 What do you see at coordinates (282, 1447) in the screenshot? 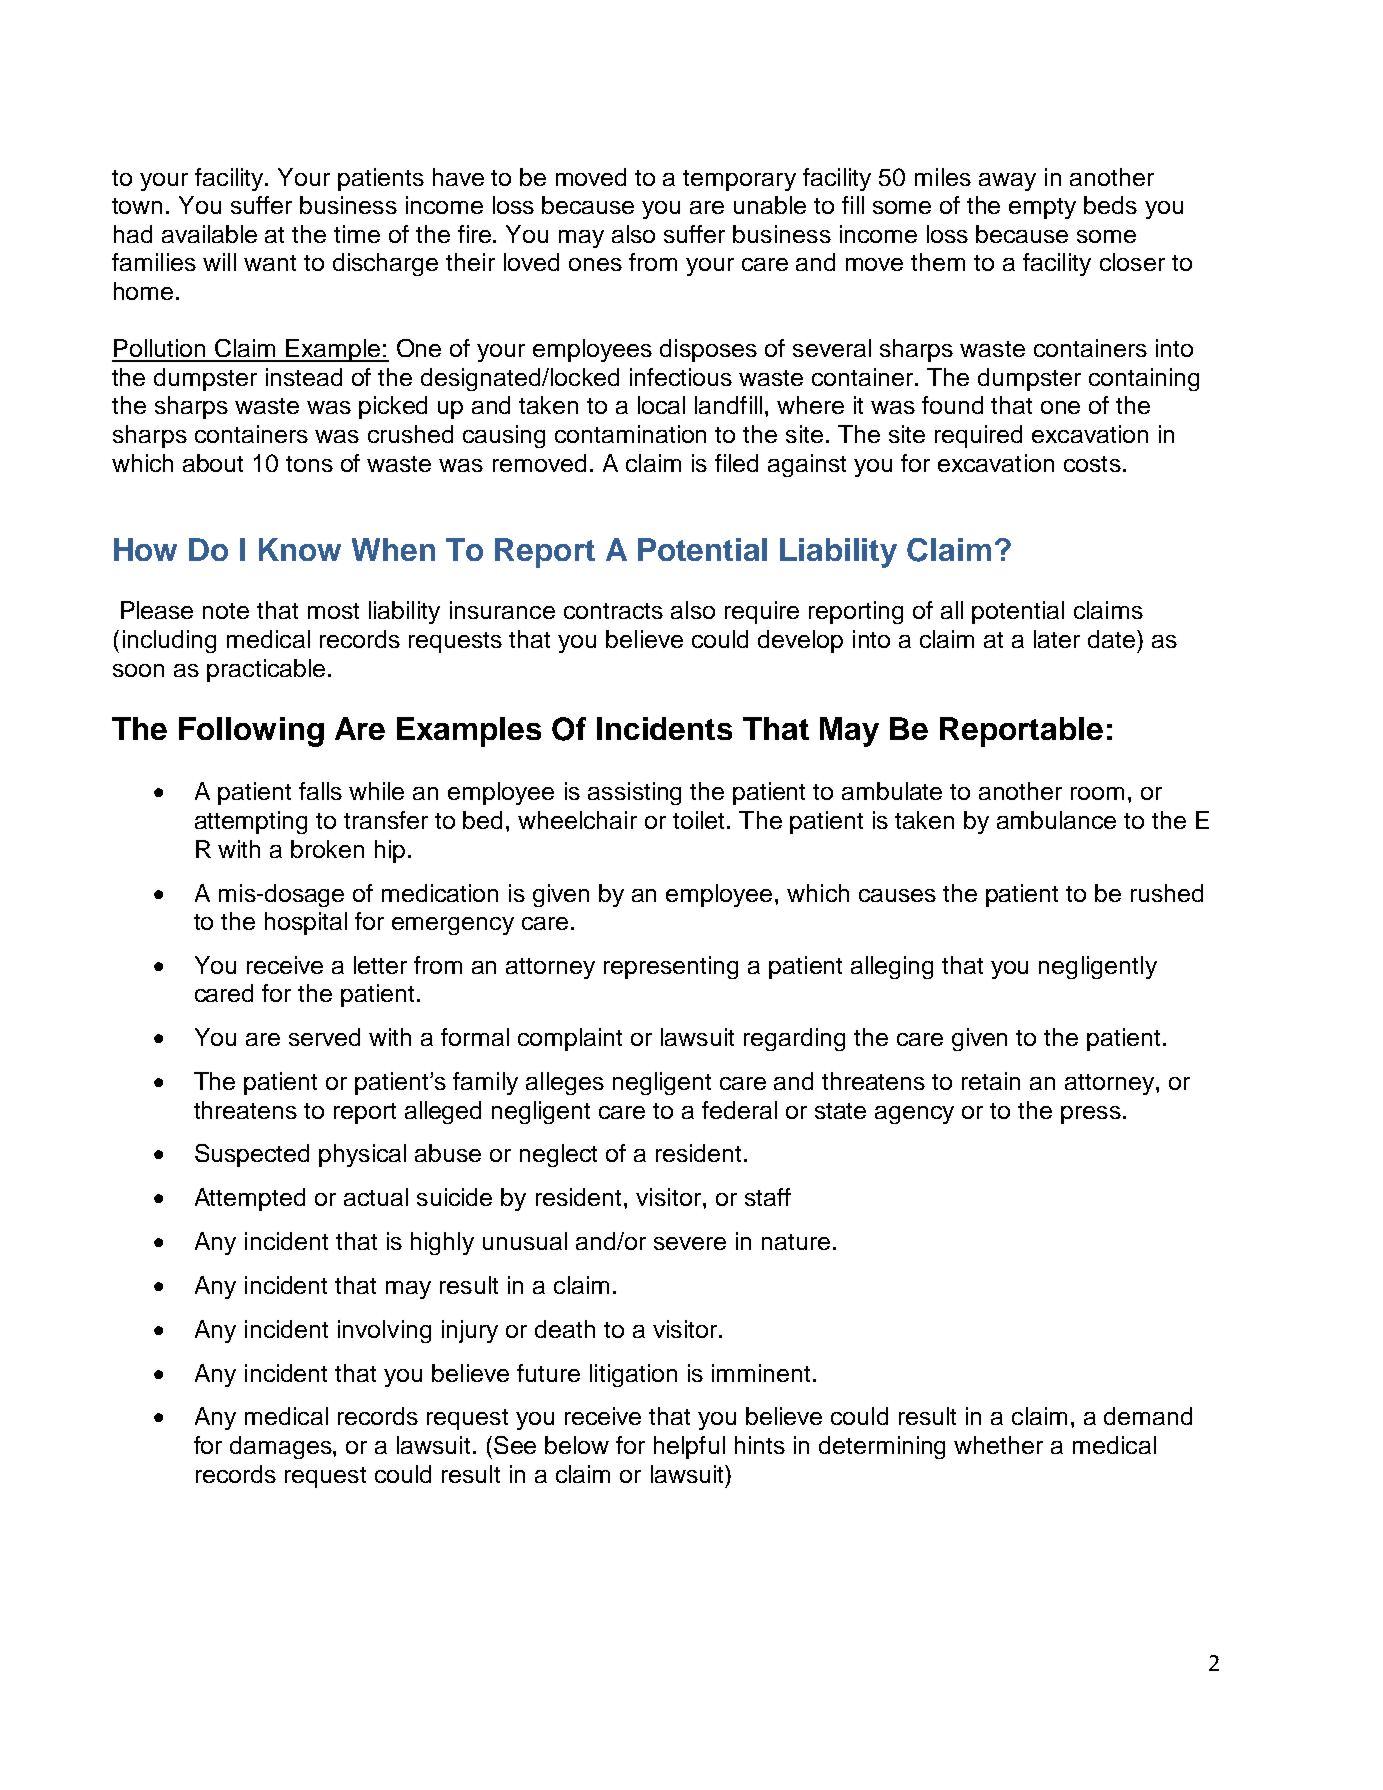
I see `damages` at bounding box center [282, 1447].
